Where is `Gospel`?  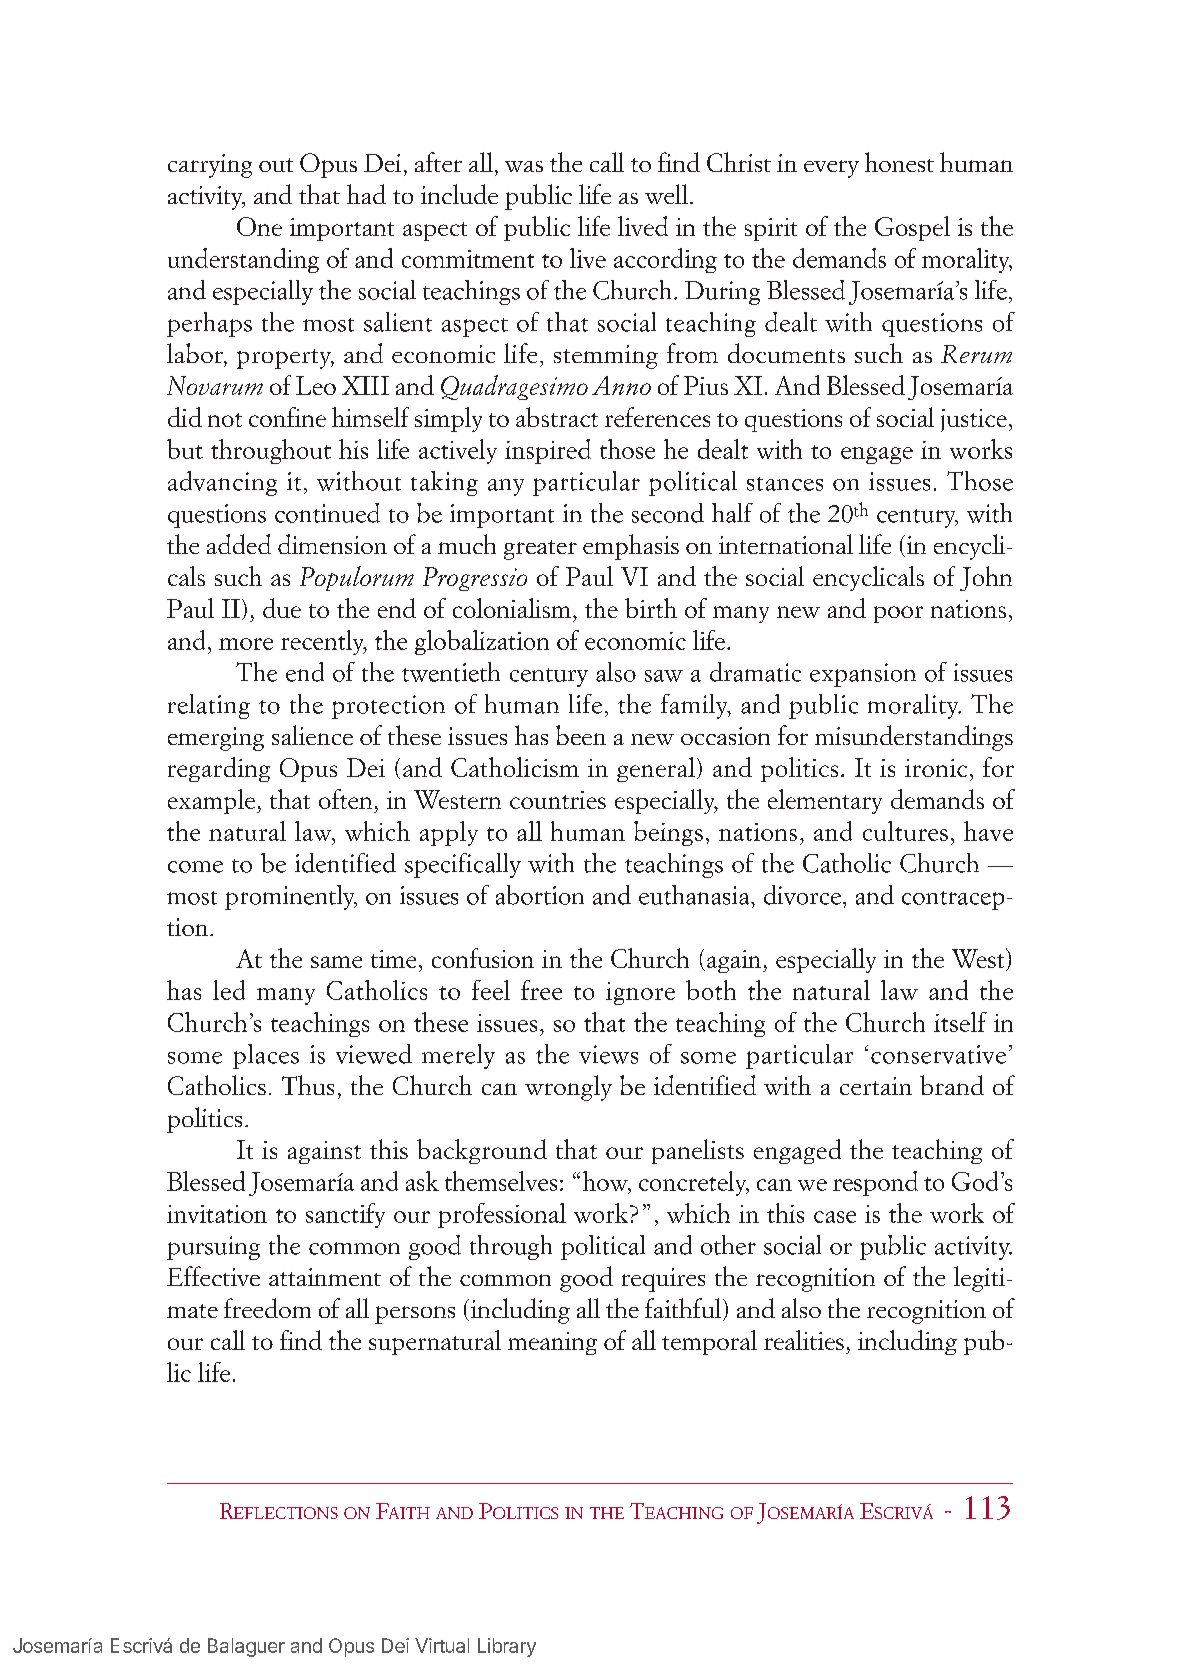 Gospel is located at coordinates (912, 228).
